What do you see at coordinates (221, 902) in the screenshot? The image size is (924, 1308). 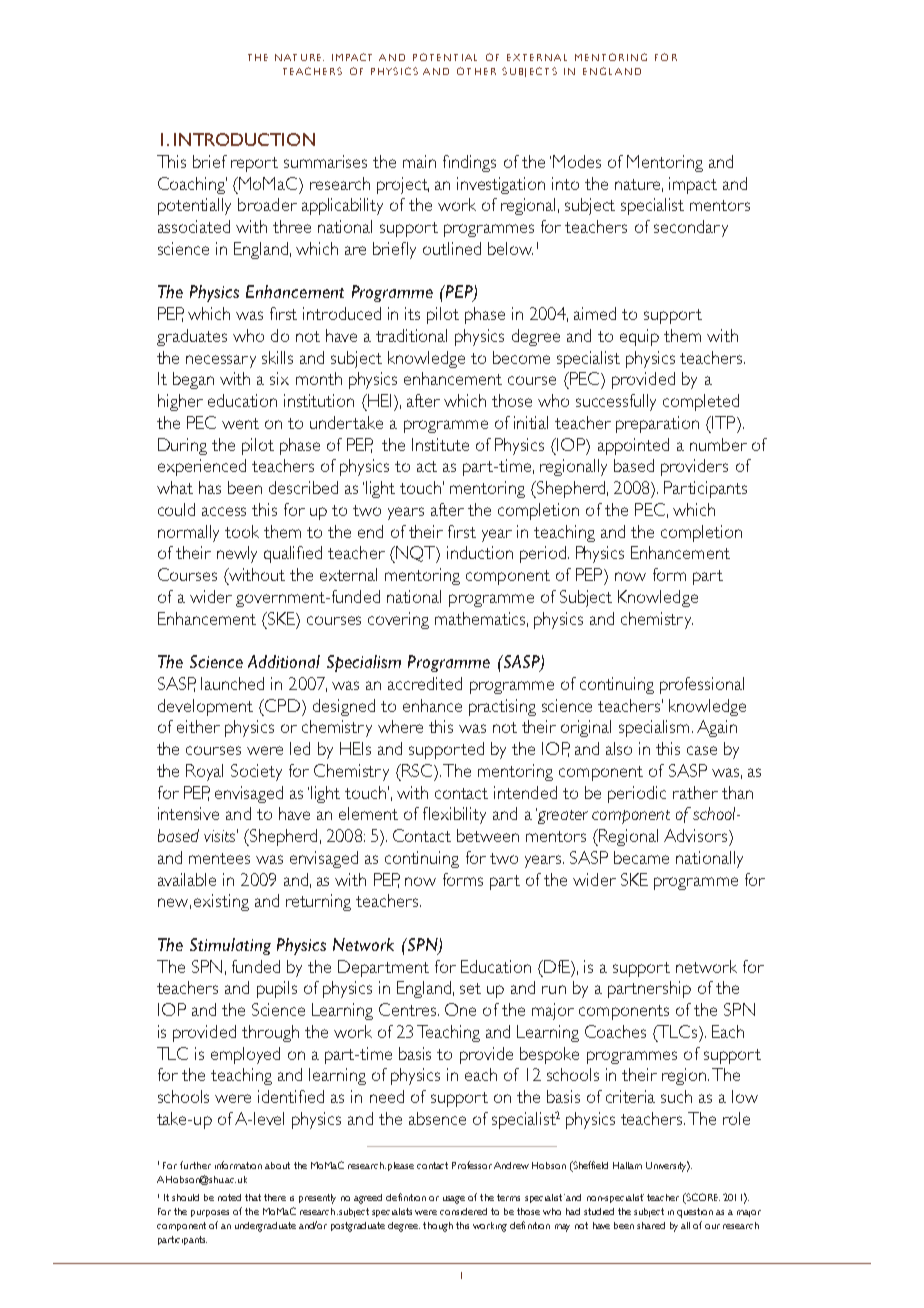 I see `existing` at bounding box center [221, 902].
